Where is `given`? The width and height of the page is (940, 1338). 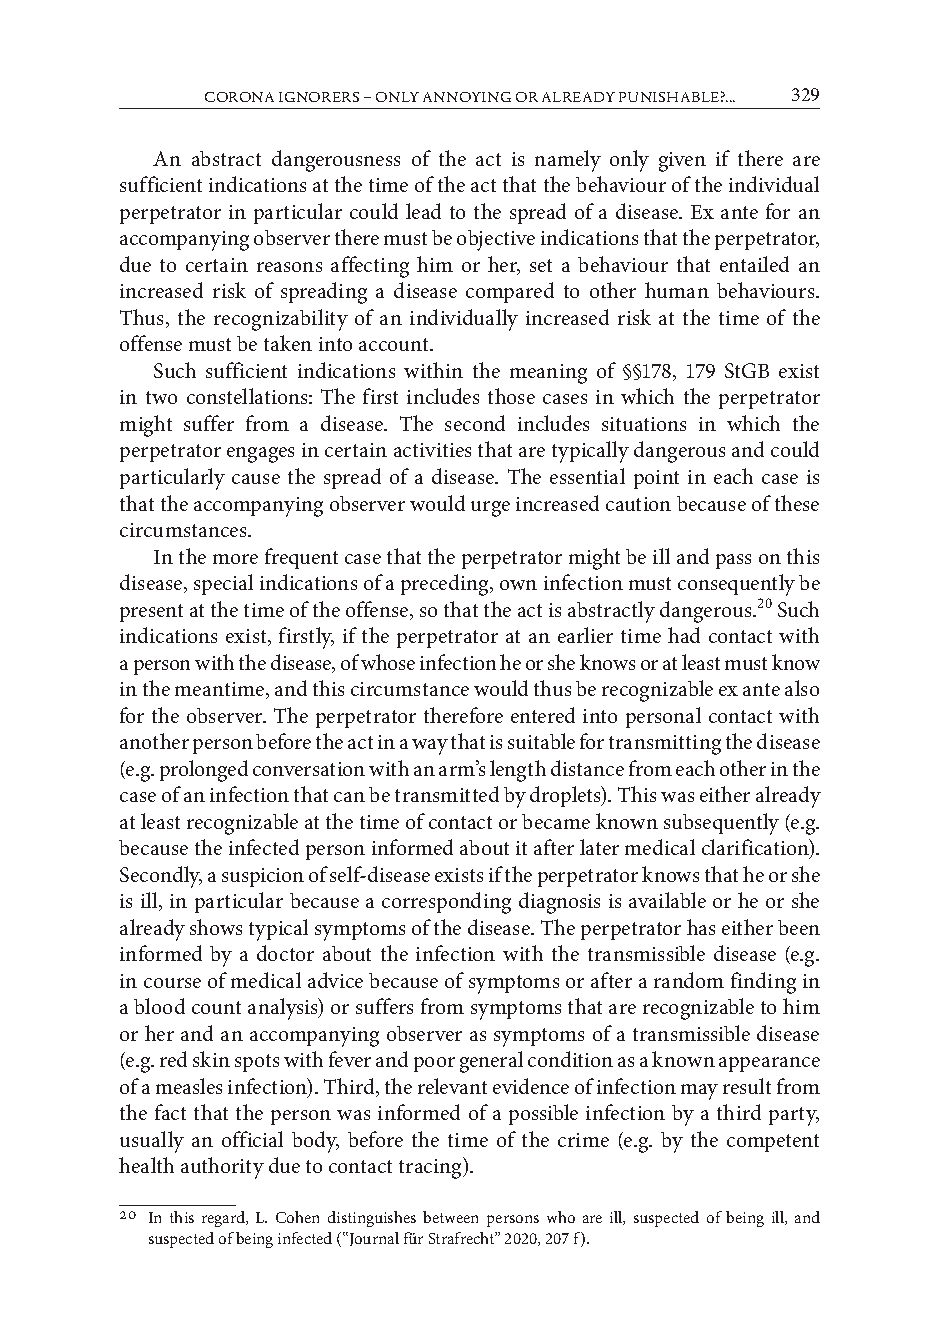
given is located at coordinates (682, 162).
